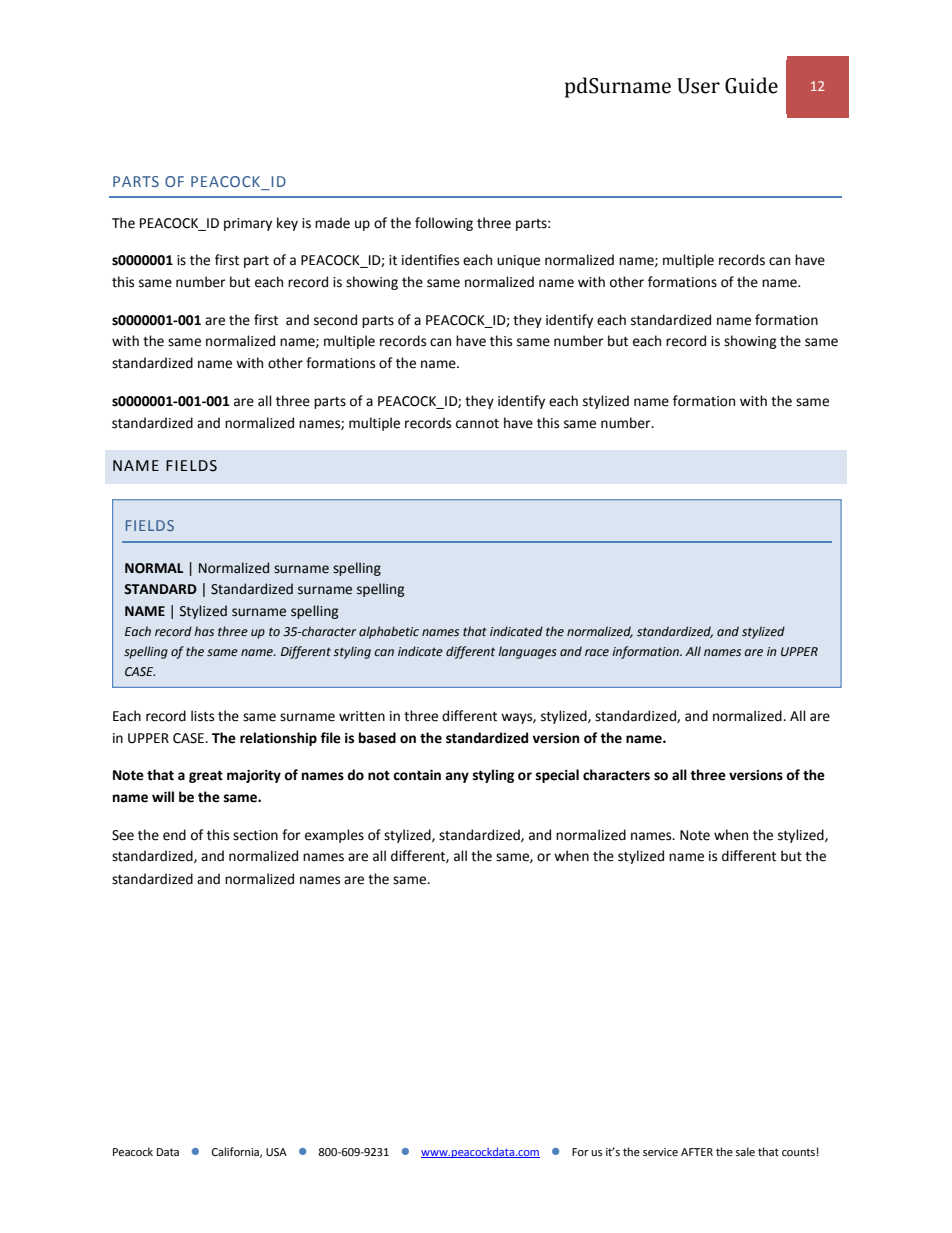 The width and height of the page is (952, 1233). I want to click on any, so click(457, 777).
